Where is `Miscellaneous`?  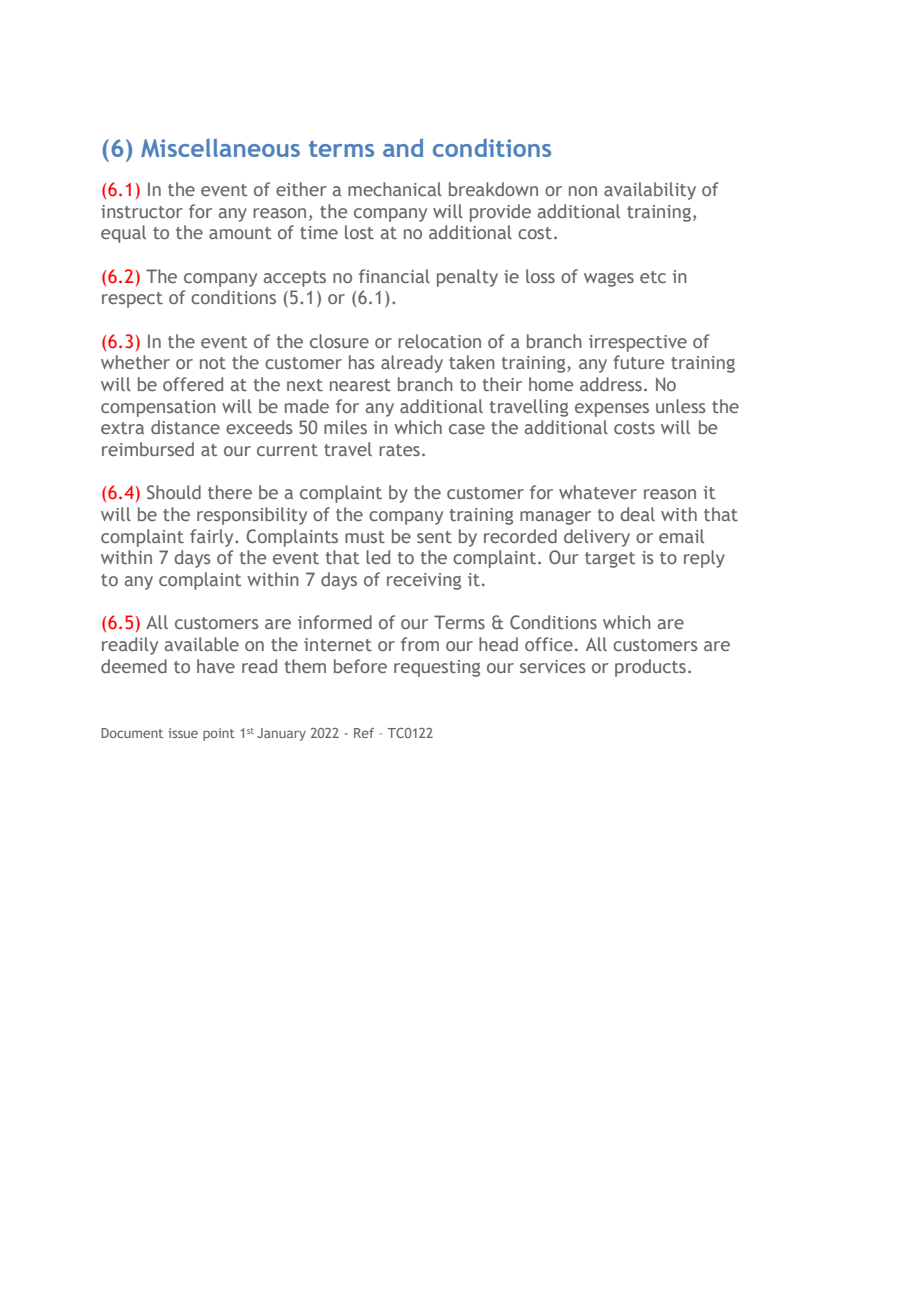
Miscellaneous is located at coordinates (220, 147).
